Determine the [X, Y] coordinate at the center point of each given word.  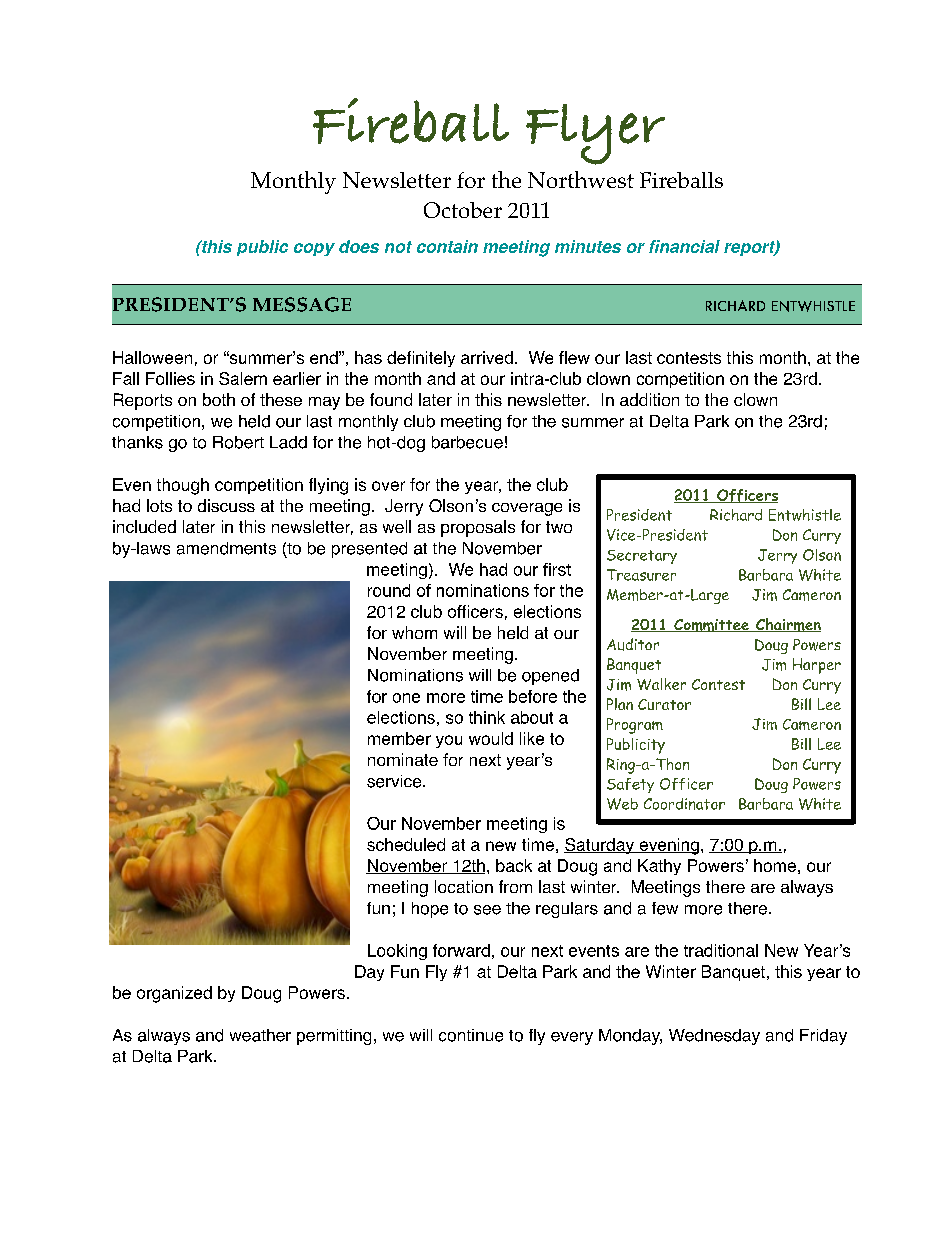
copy [314, 249]
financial [684, 246]
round [389, 590]
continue [471, 1035]
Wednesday [714, 1037]
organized [174, 994]
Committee [711, 625]
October [463, 210]
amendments [226, 548]
